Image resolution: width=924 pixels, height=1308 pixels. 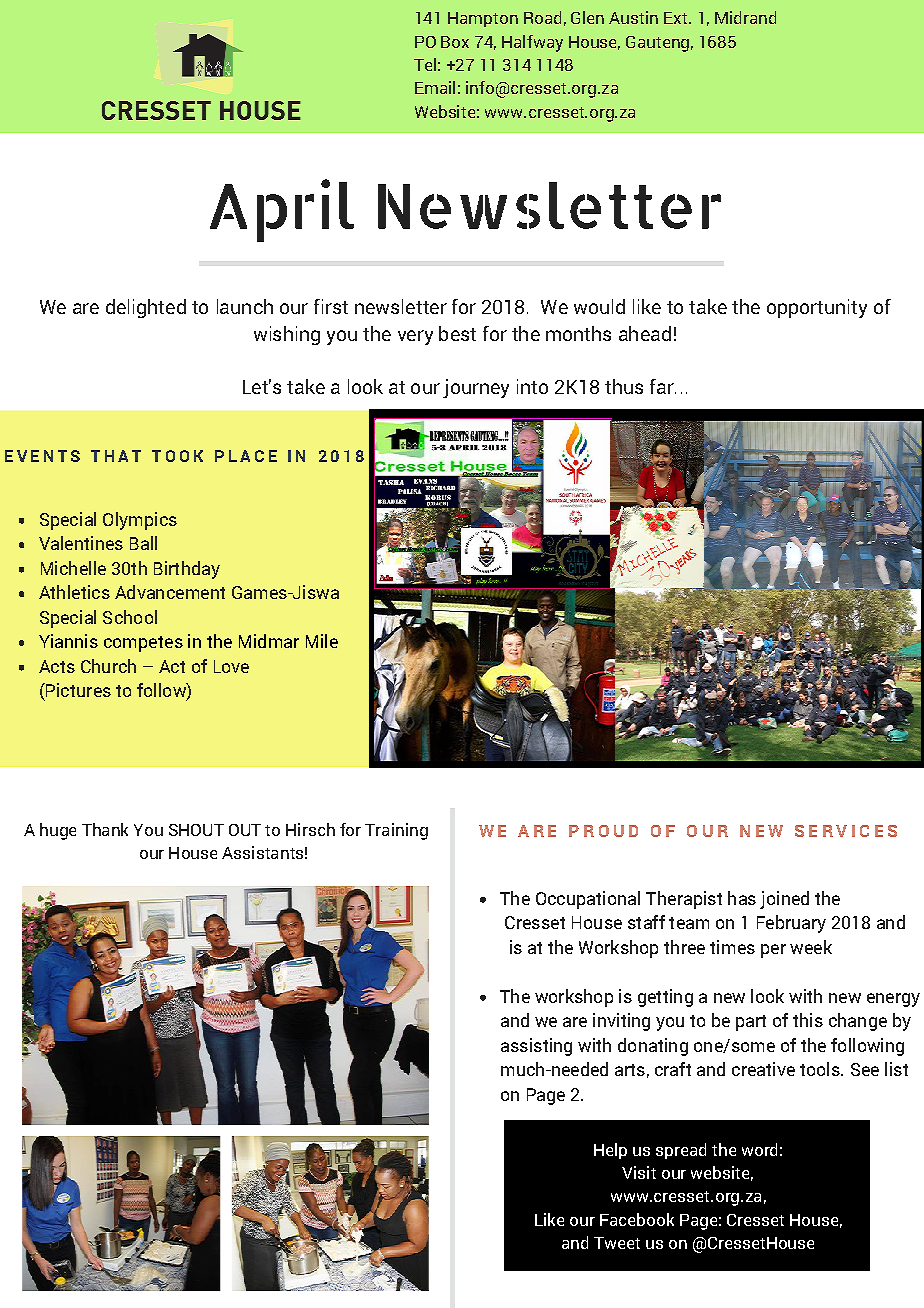 I want to click on April, so click(x=282, y=210).
